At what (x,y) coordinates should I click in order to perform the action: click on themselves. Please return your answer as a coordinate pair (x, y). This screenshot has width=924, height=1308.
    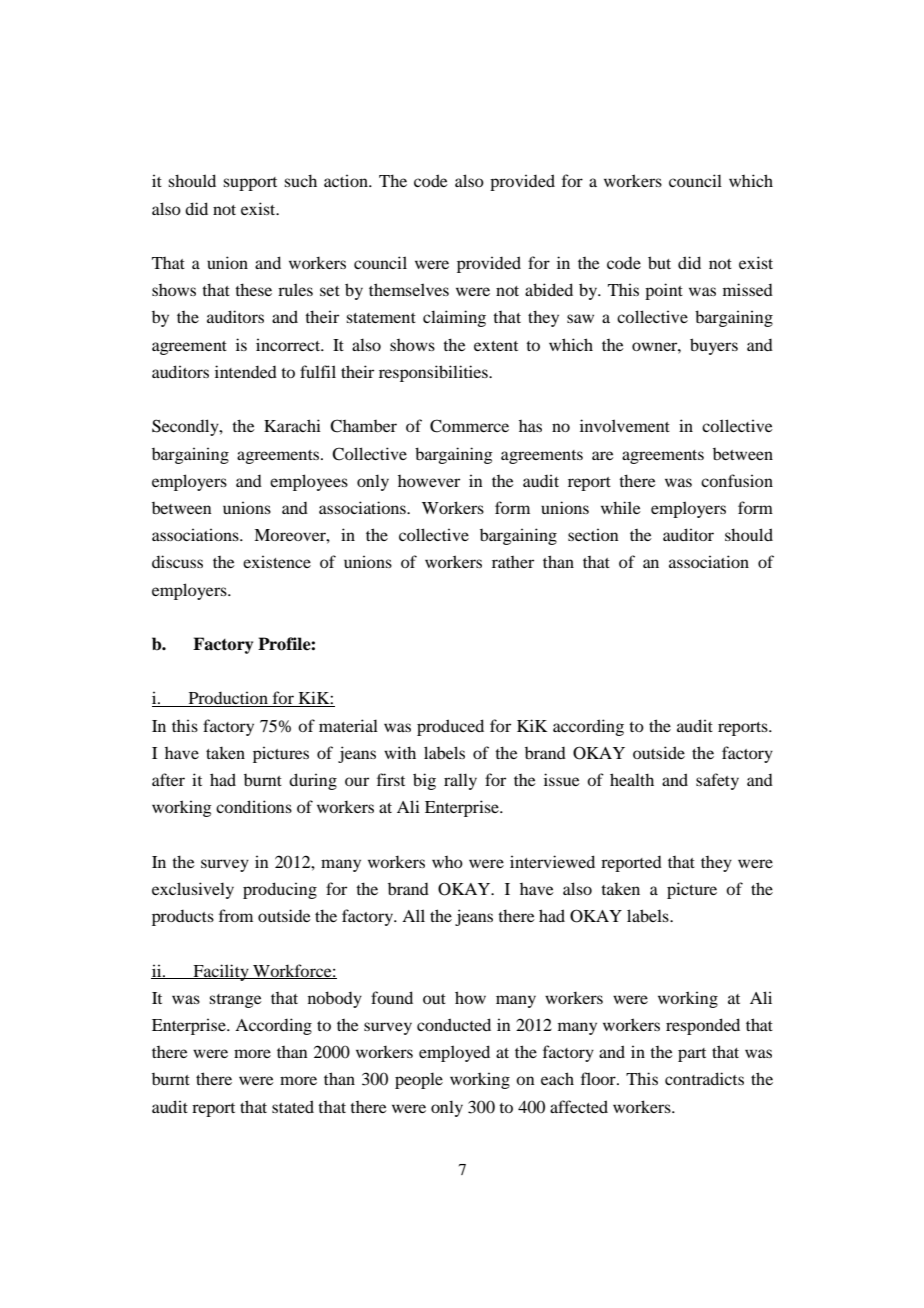
    Looking at the image, I should click on (409, 289).
